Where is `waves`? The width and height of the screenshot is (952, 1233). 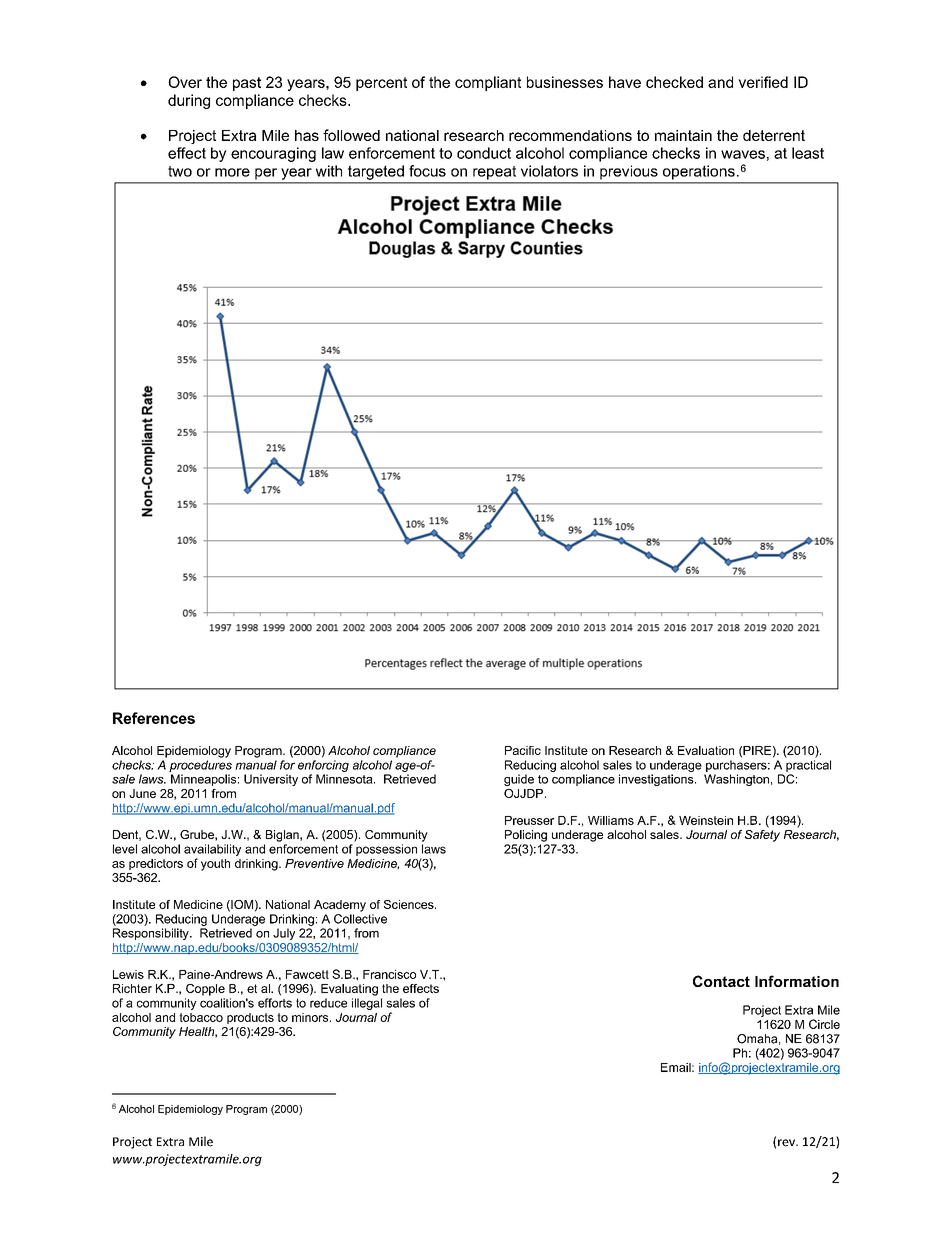 waves is located at coordinates (743, 154).
